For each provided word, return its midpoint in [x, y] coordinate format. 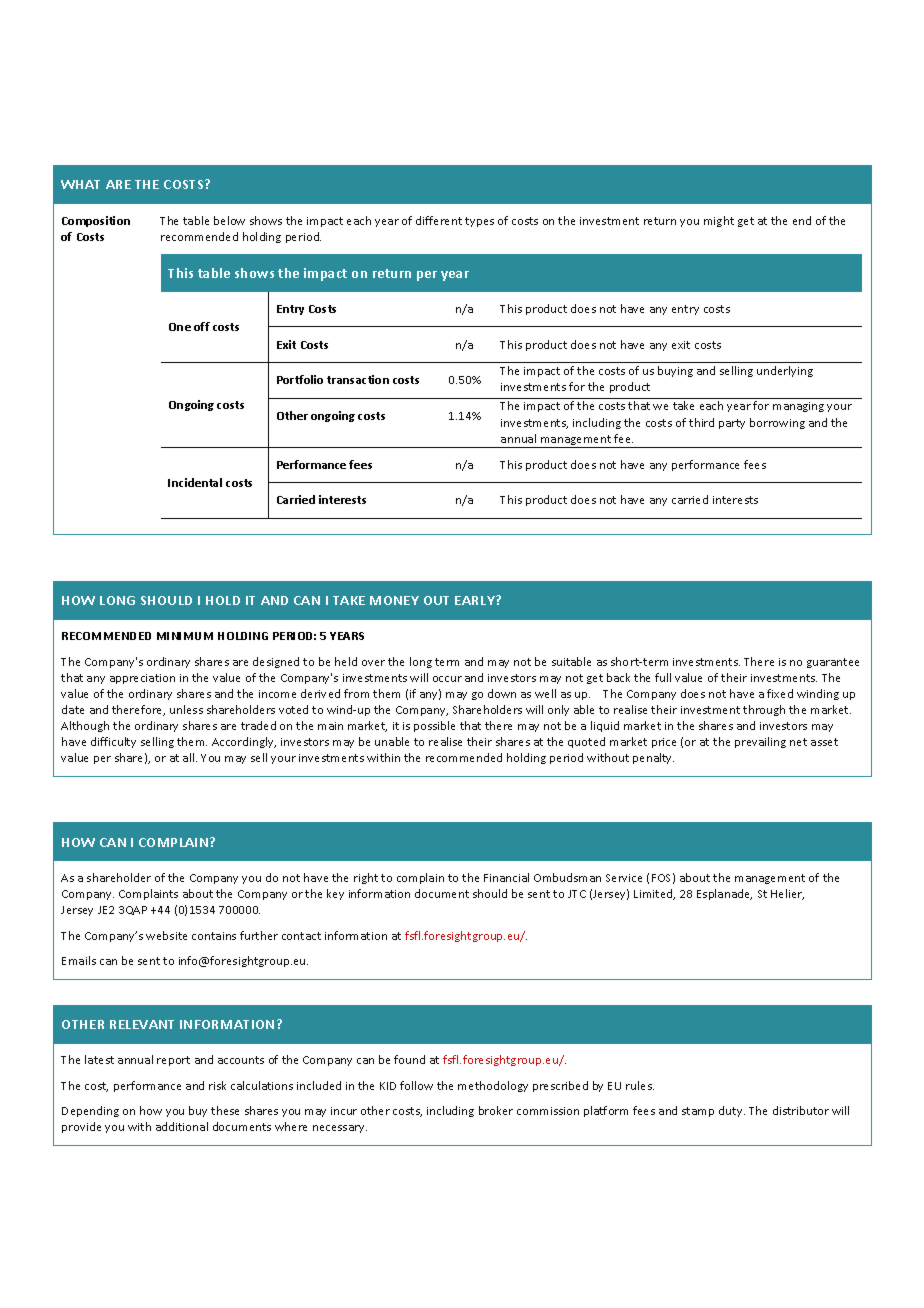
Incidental [195, 482]
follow [416, 1085]
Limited [654, 894]
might [719, 221]
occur [447, 679]
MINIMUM [185, 636]
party [732, 424]
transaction [358, 379]
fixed [780, 693]
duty [732, 1111]
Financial [506, 877]
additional [182, 1126]
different [439, 220]
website [166, 935]
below [229, 220]
